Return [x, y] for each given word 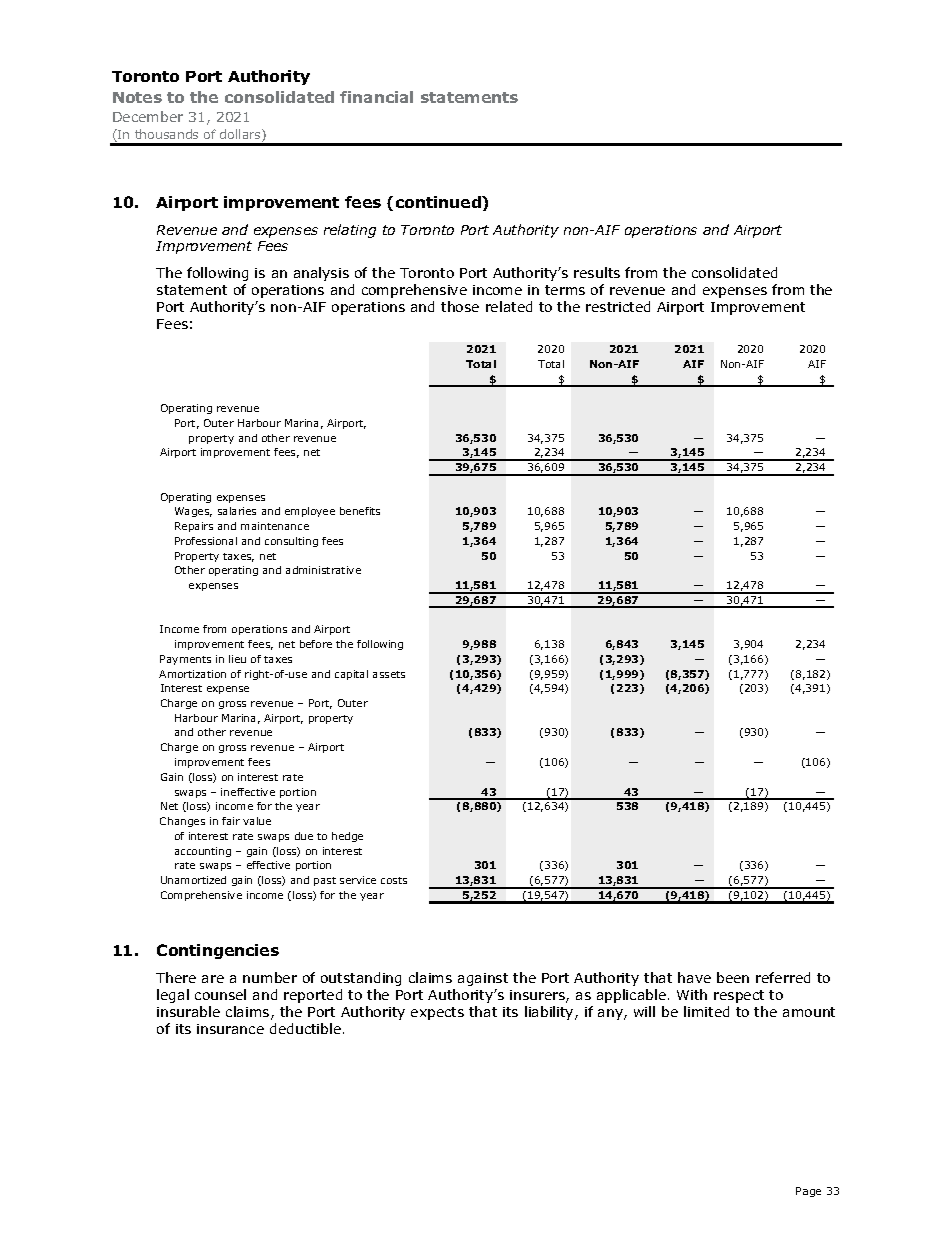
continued [439, 202]
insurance [230, 1029]
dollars [241, 135]
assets [389, 674]
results [597, 272]
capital [351, 675]
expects [437, 1013]
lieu [237, 659]
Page [808, 1192]
